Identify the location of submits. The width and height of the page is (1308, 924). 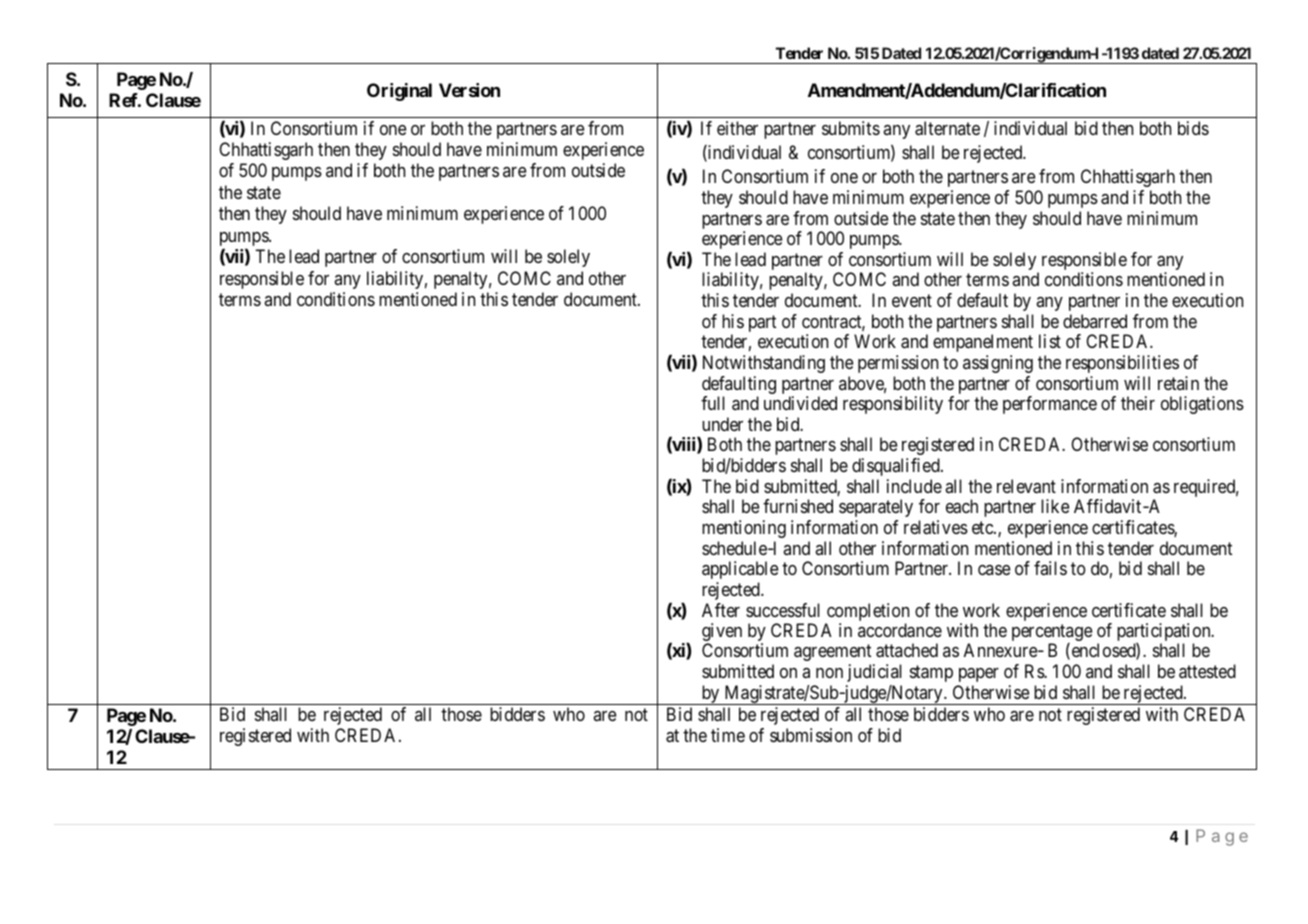
(851, 128).
